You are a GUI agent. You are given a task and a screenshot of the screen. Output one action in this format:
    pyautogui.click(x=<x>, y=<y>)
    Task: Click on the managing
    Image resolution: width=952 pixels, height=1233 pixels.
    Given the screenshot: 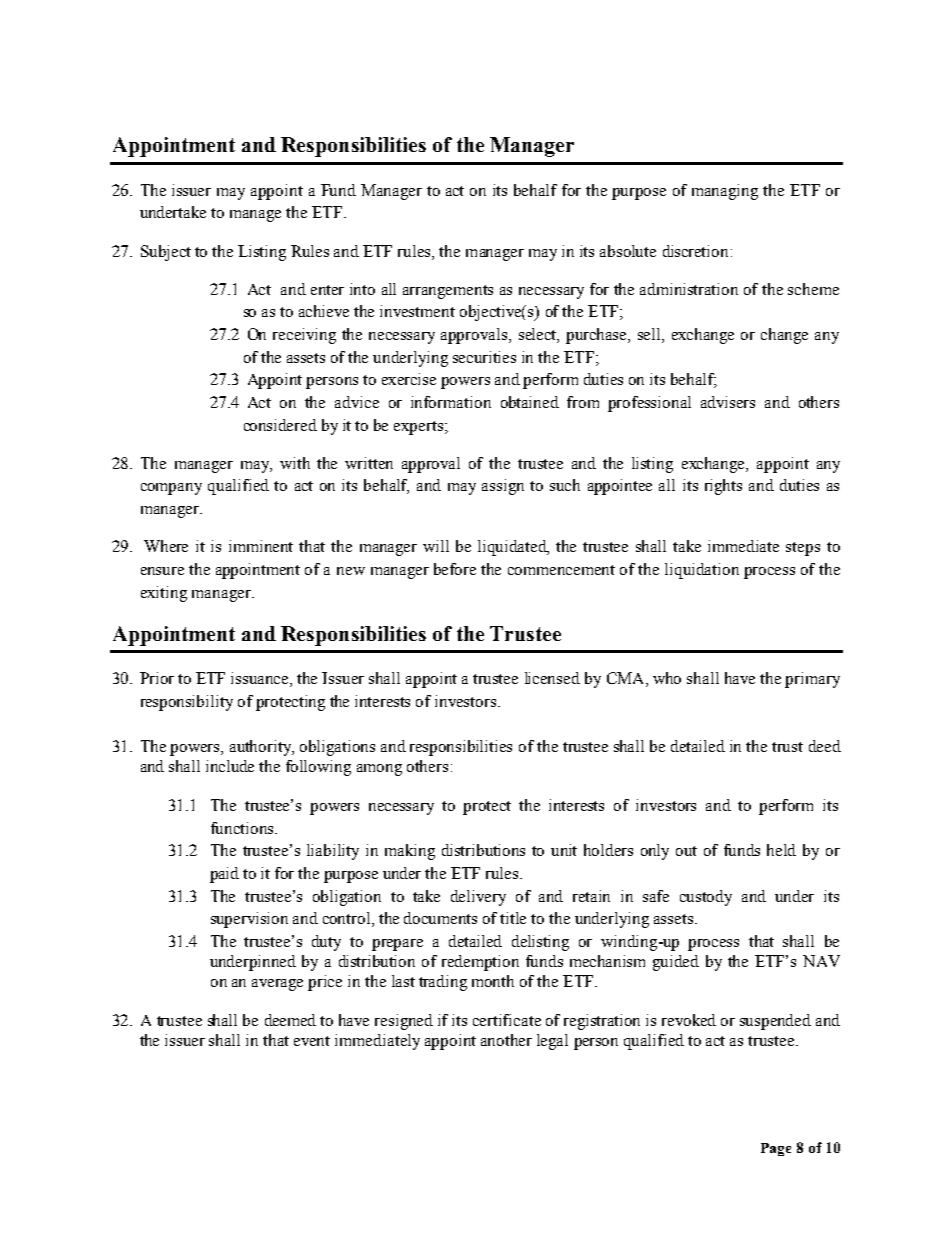 What is the action you would take?
    pyautogui.click(x=725, y=192)
